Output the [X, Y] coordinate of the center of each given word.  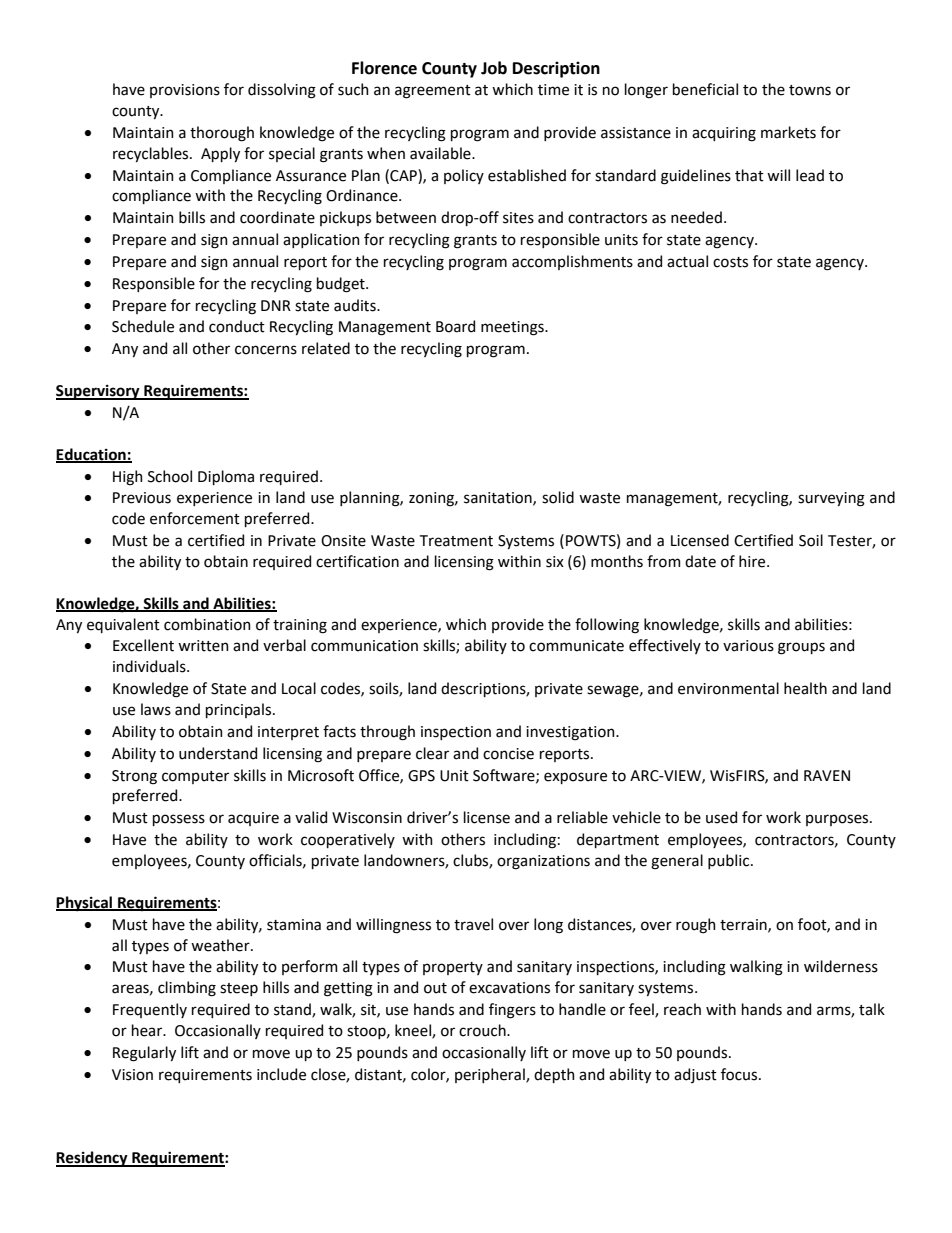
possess [179, 820]
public [730, 861]
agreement [433, 92]
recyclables [152, 154]
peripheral [491, 1075]
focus [740, 1074]
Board [455, 326]
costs [730, 262]
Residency [93, 1159]
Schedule [143, 326]
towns [810, 90]
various [748, 646]
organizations [543, 862]
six [555, 562]
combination [207, 624]
